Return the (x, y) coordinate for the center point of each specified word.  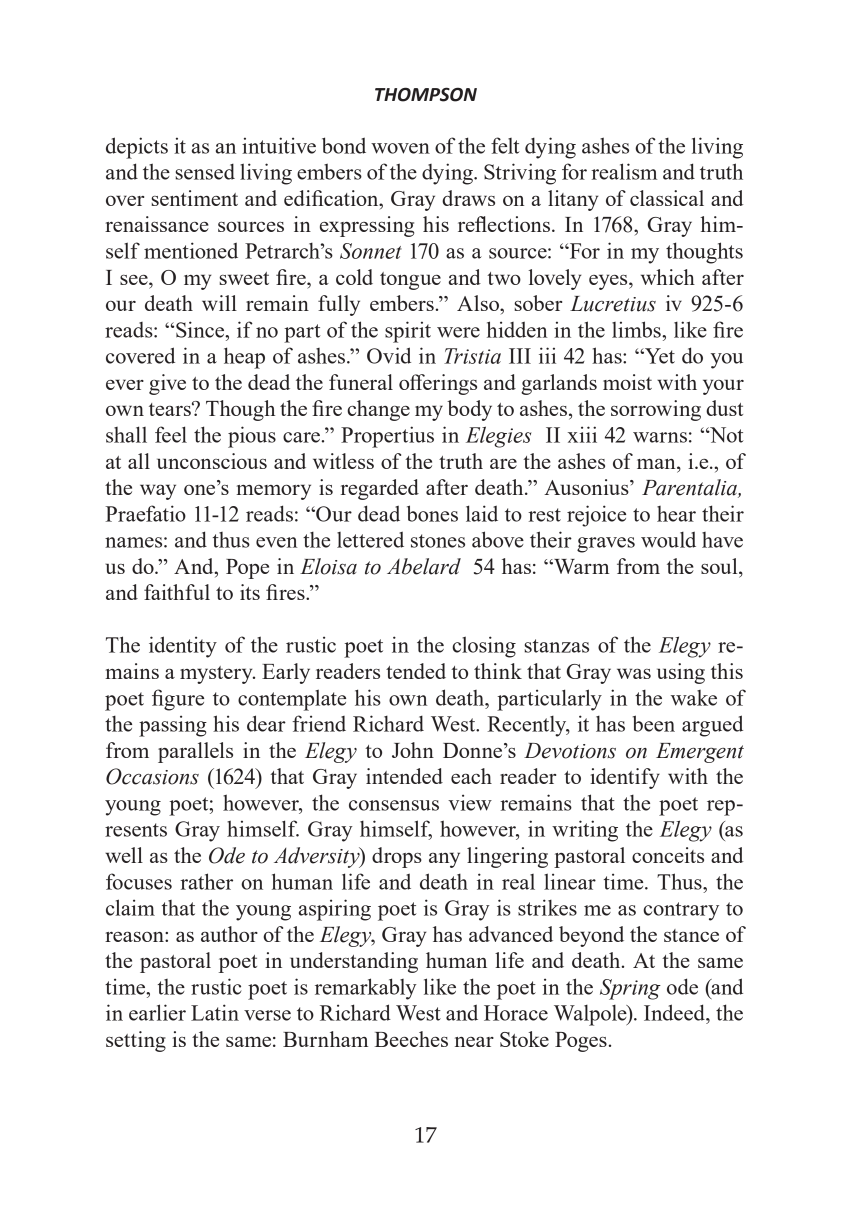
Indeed (675, 1012)
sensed (205, 172)
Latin (215, 1012)
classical (667, 198)
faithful (177, 592)
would (668, 539)
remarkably (366, 989)
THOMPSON (426, 94)
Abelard (424, 566)
